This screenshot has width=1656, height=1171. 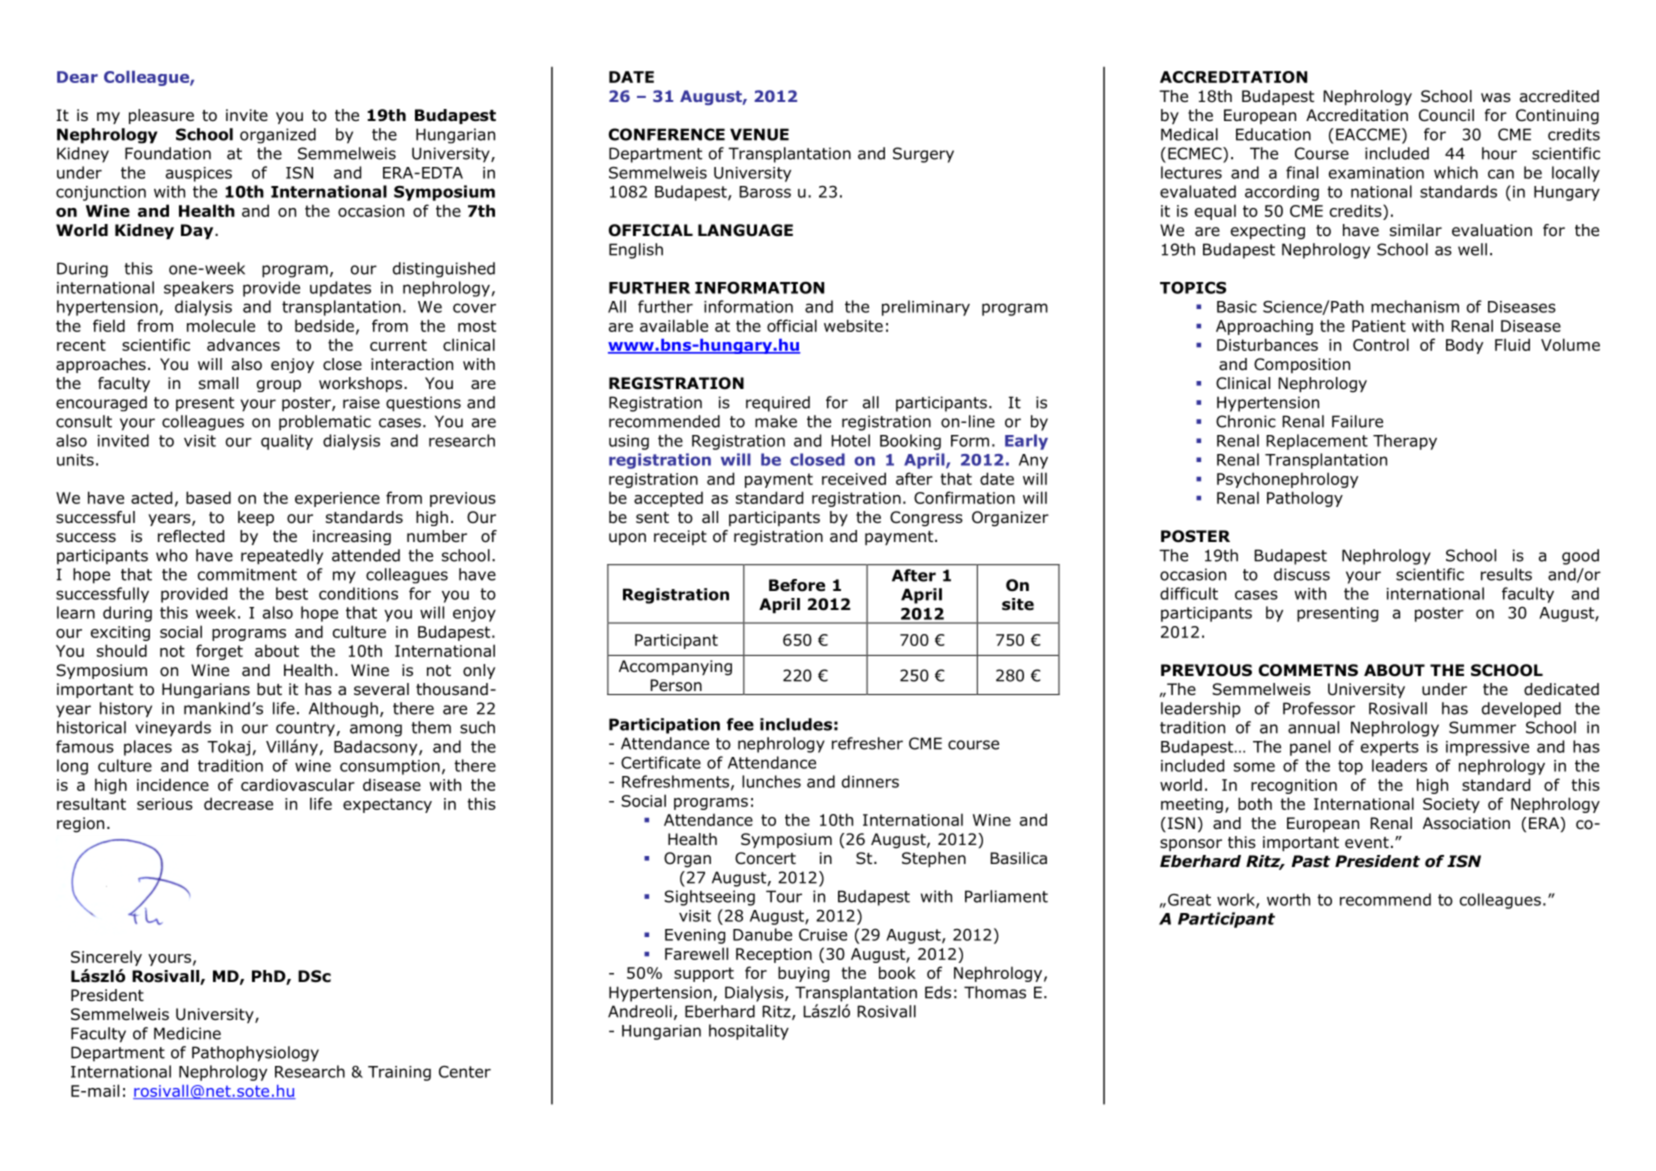 I want to click on Council, so click(x=1446, y=115).
